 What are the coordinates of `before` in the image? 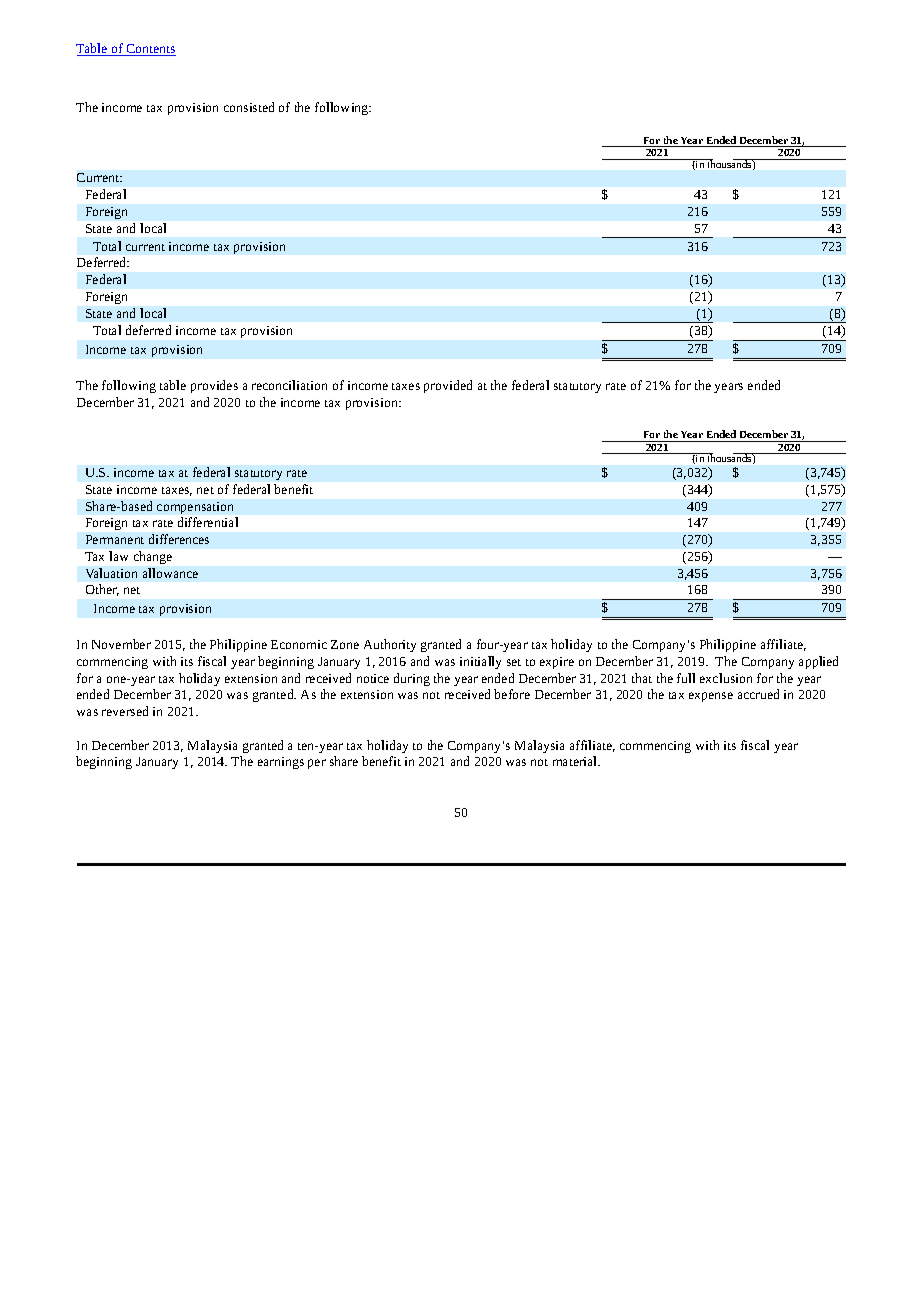 It's located at (512, 694).
